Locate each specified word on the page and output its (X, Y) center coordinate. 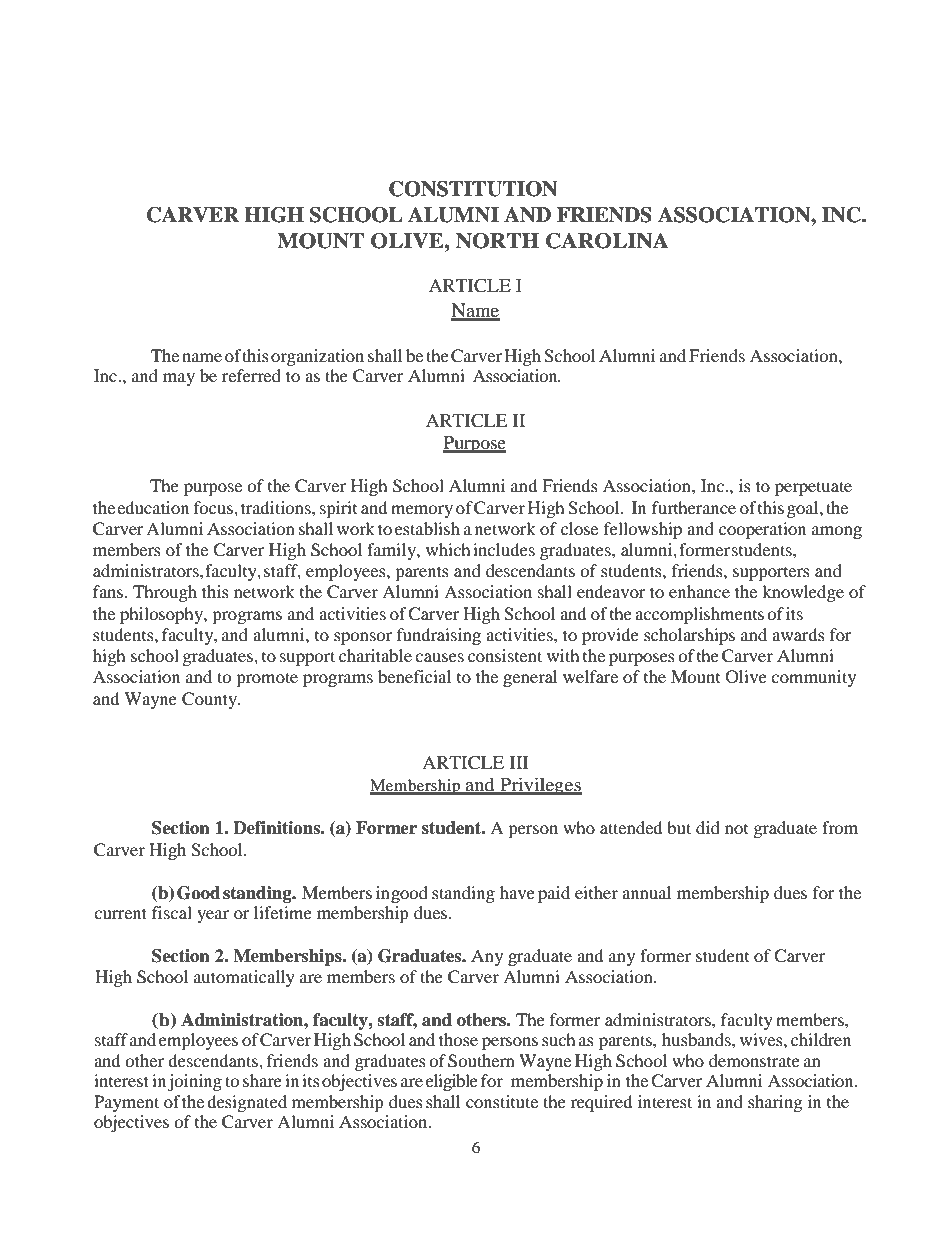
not (736, 829)
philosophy (162, 615)
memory (422, 511)
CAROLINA (607, 241)
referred (251, 375)
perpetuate (813, 488)
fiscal (172, 912)
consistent (505, 655)
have (517, 892)
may (179, 379)
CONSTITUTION (473, 189)
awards (798, 634)
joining (195, 1082)
